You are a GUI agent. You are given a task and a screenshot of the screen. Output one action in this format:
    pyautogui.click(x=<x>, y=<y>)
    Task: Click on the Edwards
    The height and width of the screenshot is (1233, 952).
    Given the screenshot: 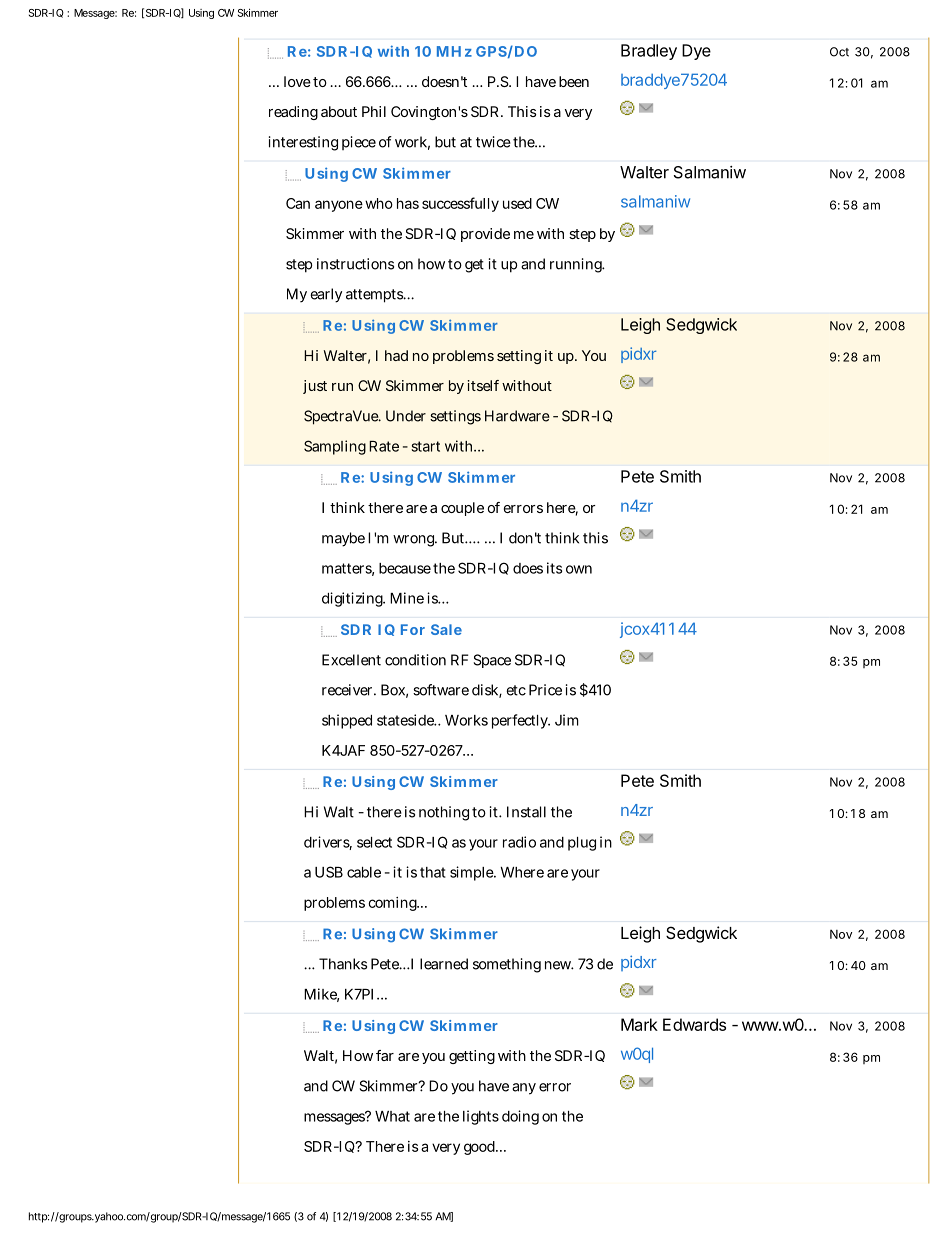 What is the action you would take?
    pyautogui.click(x=694, y=1024)
